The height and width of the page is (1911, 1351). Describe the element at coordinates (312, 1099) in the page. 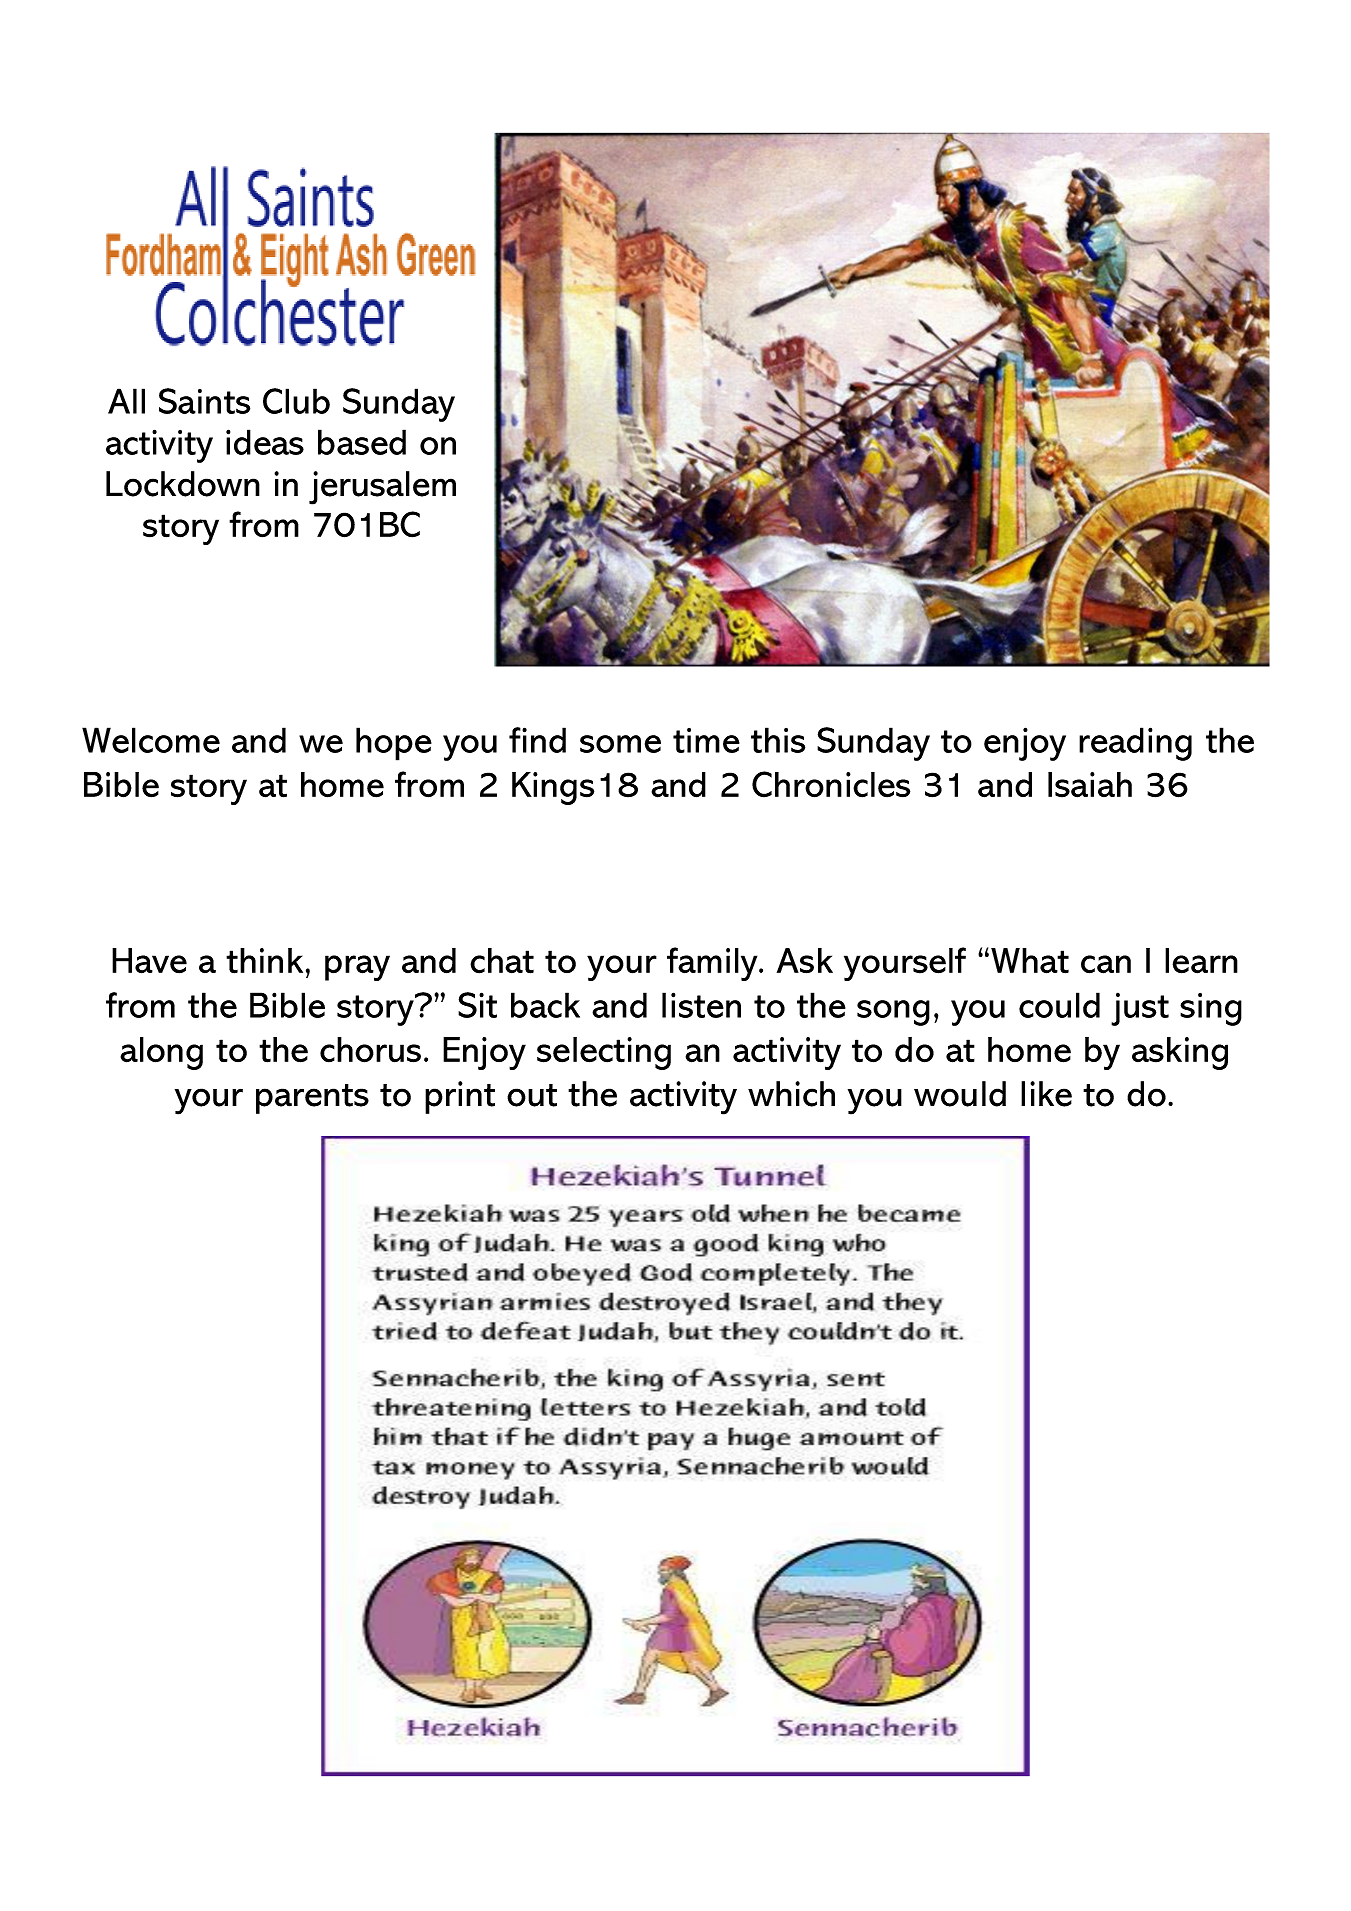

I see `parents` at that location.
